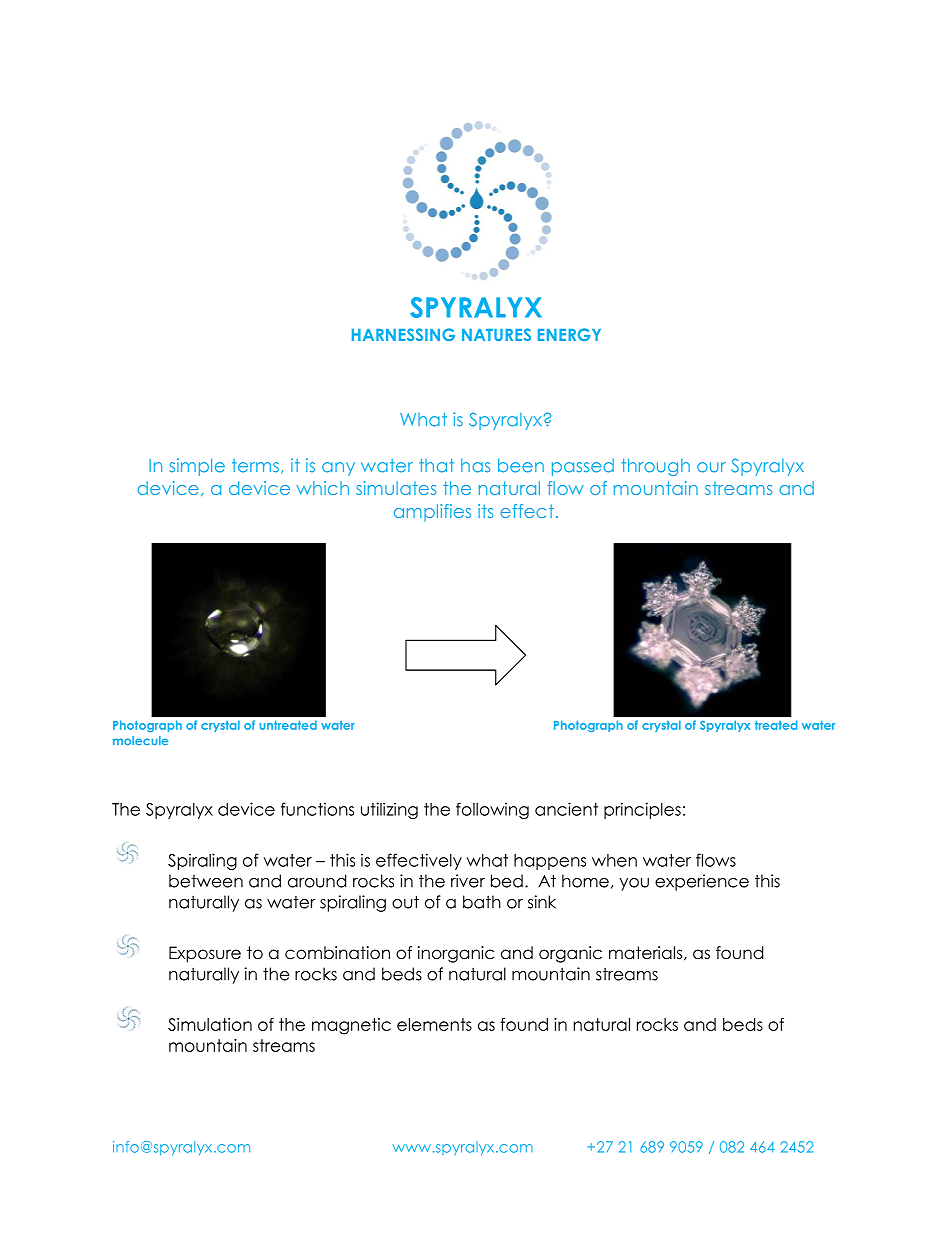 The image size is (952, 1233). I want to click on which, so click(322, 488).
